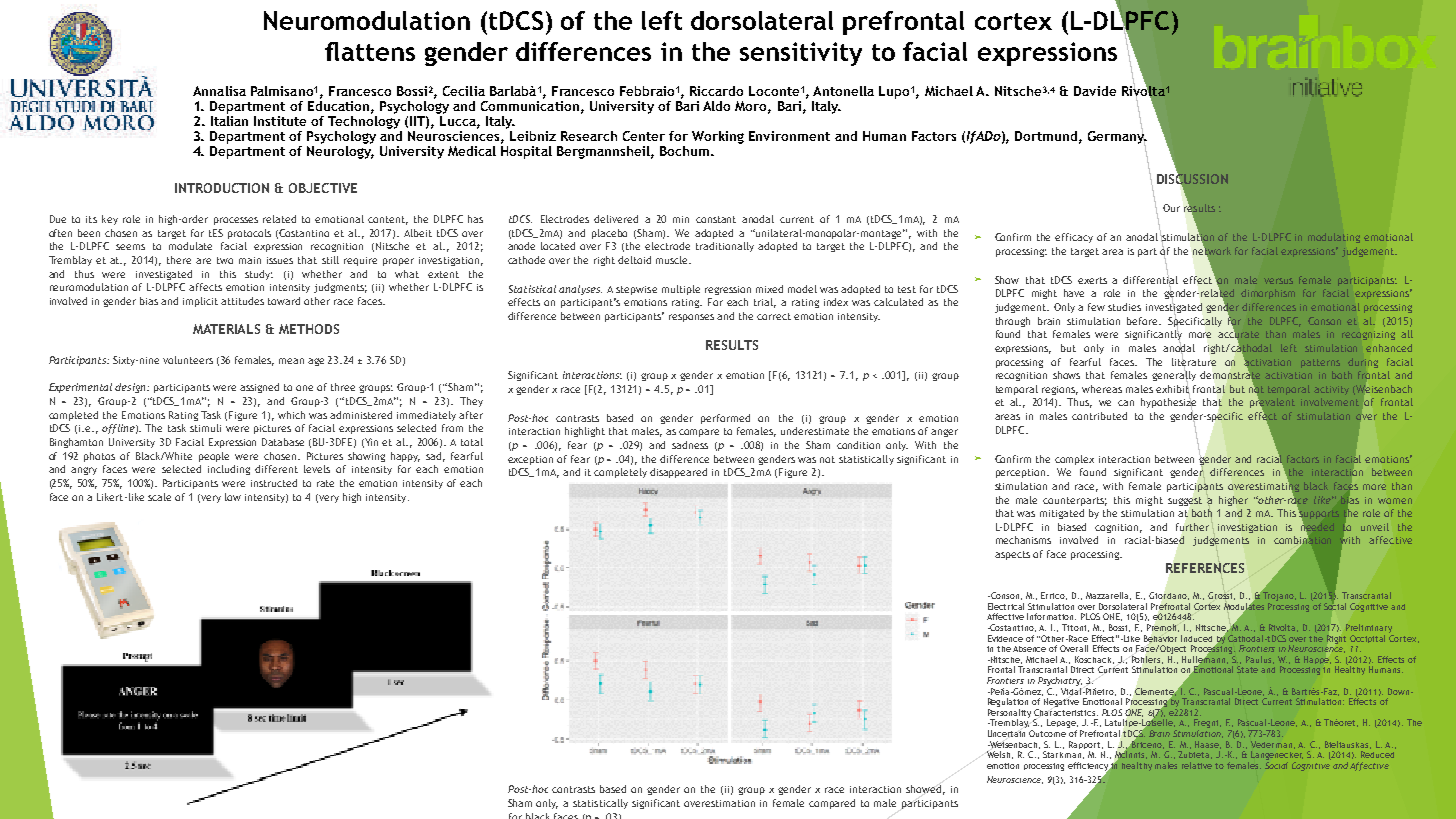 This image has height=819, width=1456. Describe the element at coordinates (1095, 91) in the image. I see `Davide` at that location.
